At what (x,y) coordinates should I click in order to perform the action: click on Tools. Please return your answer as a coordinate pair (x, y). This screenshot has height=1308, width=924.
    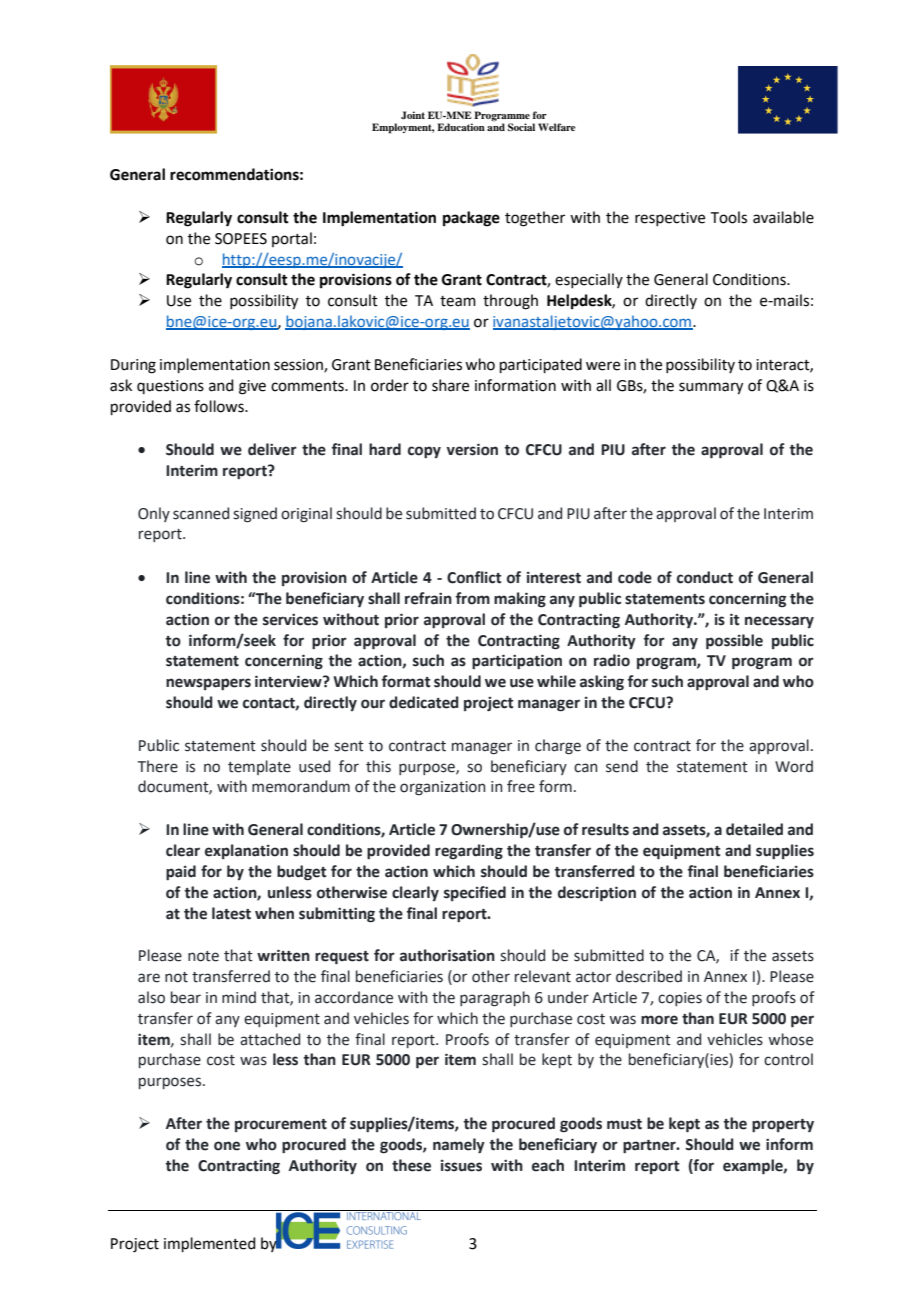
    Looking at the image, I should click on (729, 217).
